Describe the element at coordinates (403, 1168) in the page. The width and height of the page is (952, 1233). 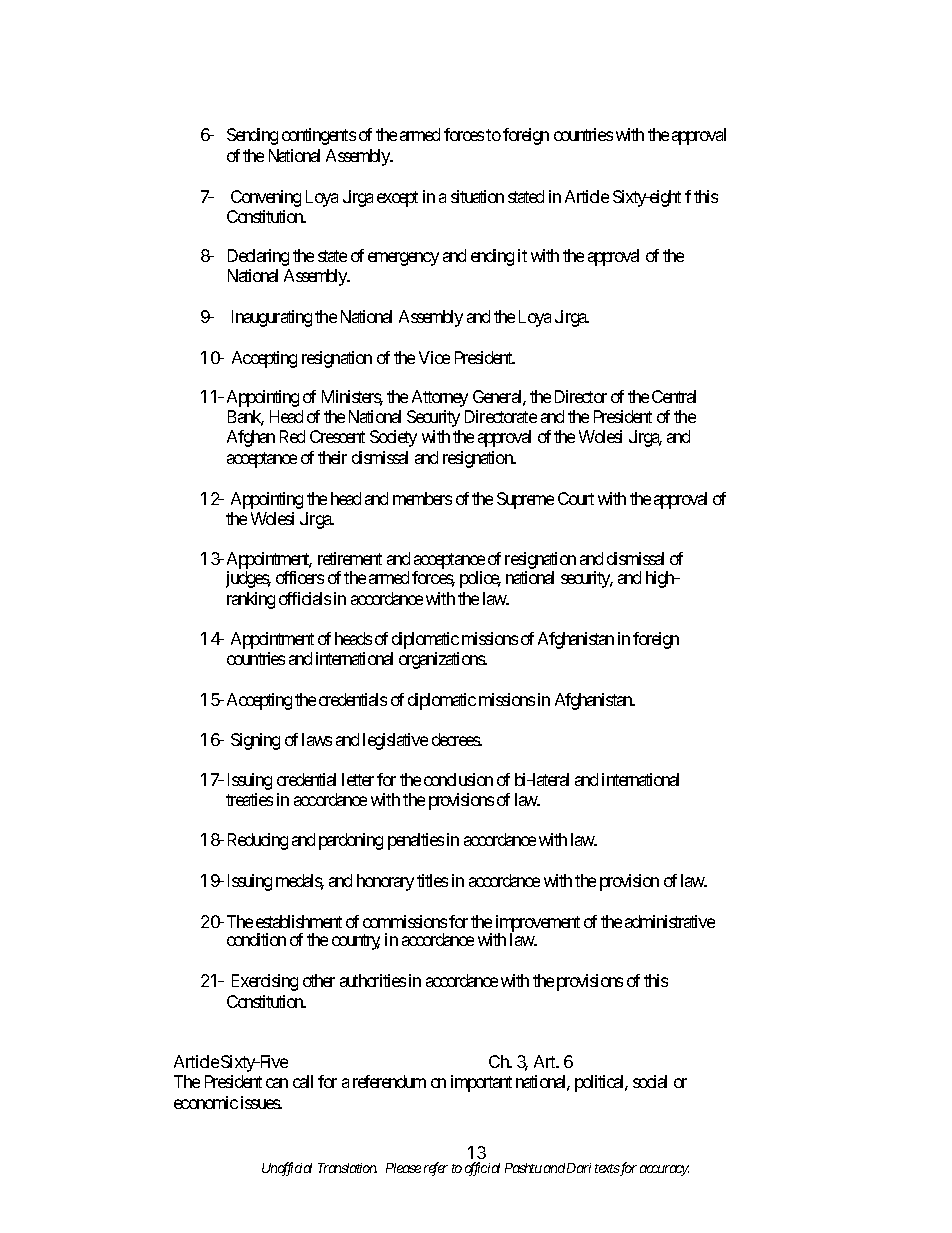
I see `Please` at that location.
